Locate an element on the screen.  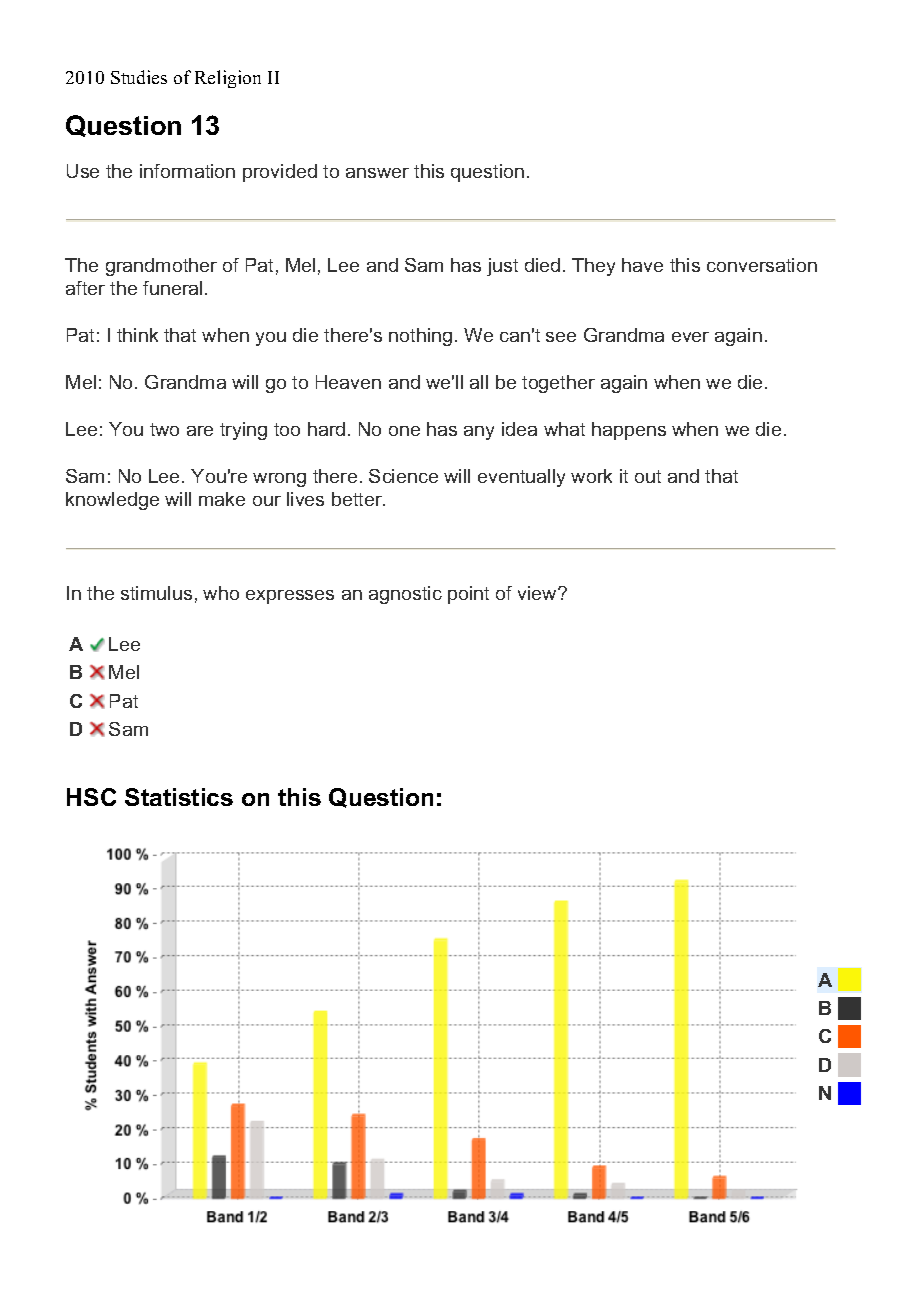
agnostic is located at coordinates (405, 595).
